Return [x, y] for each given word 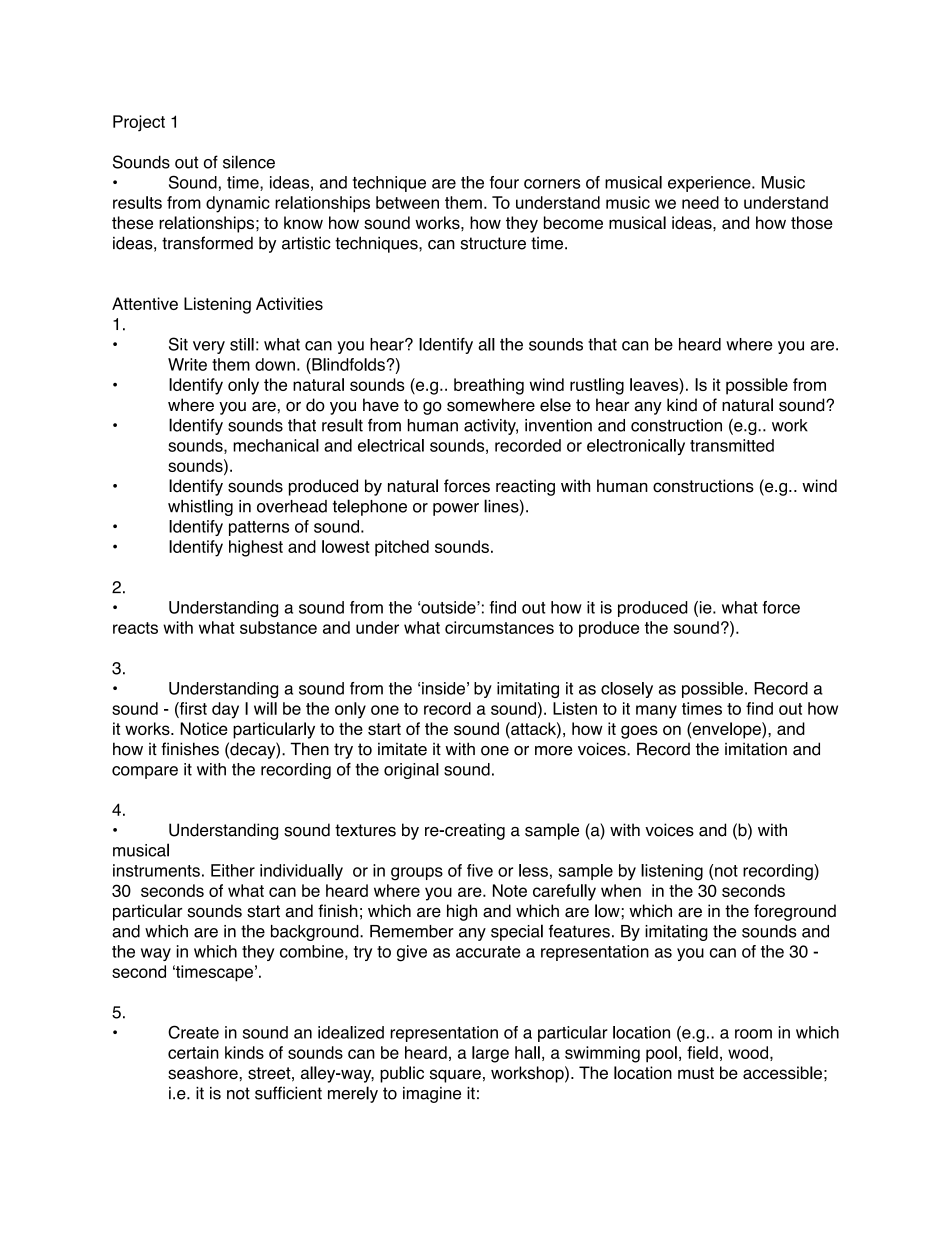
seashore [203, 1073]
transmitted [732, 445]
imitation [756, 749]
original [411, 771]
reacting [525, 487]
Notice [204, 728]
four [504, 182]
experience [710, 184]
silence [249, 162]
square [455, 1076]
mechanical [276, 445]
